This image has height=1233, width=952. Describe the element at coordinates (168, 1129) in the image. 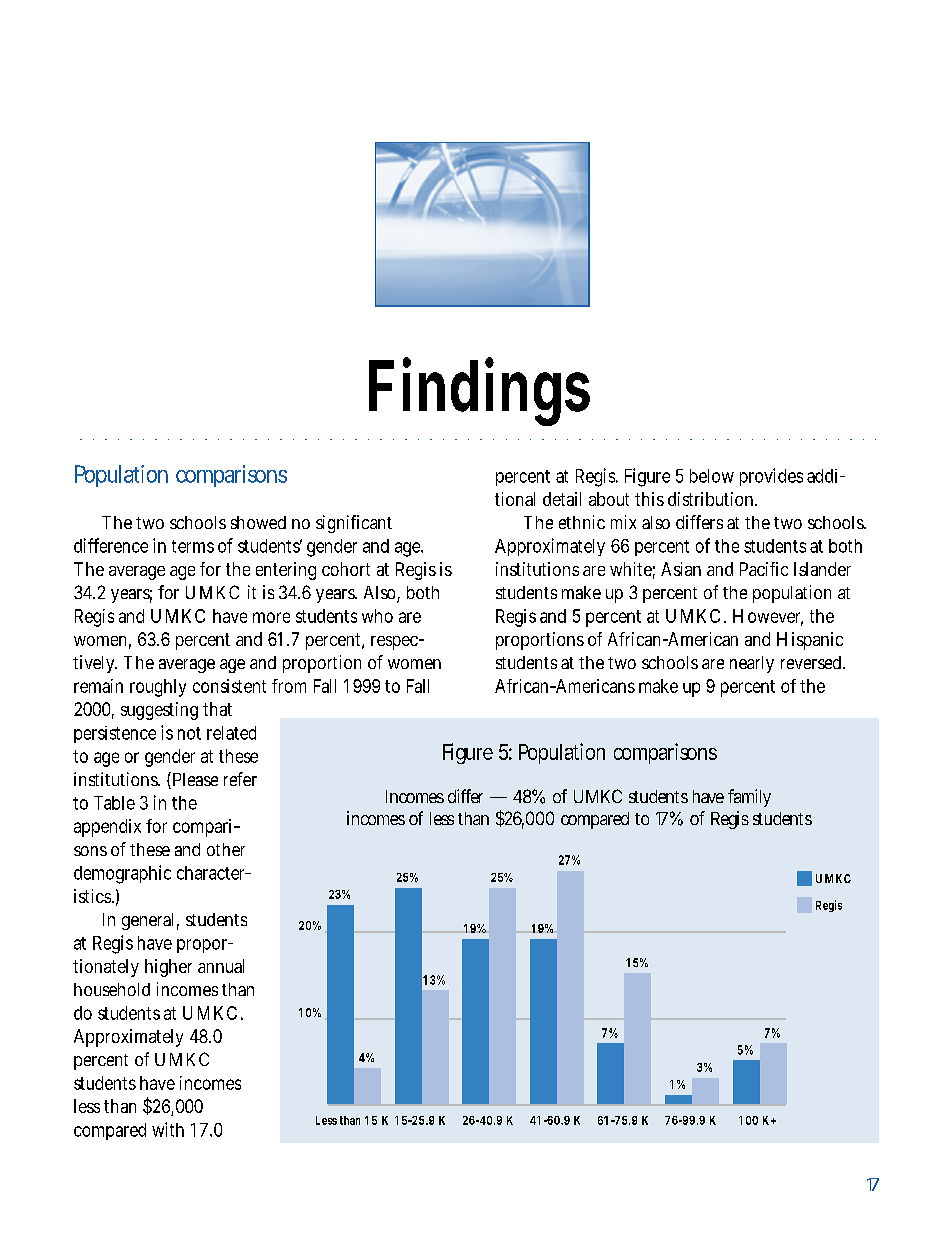

I see `with` at that location.
